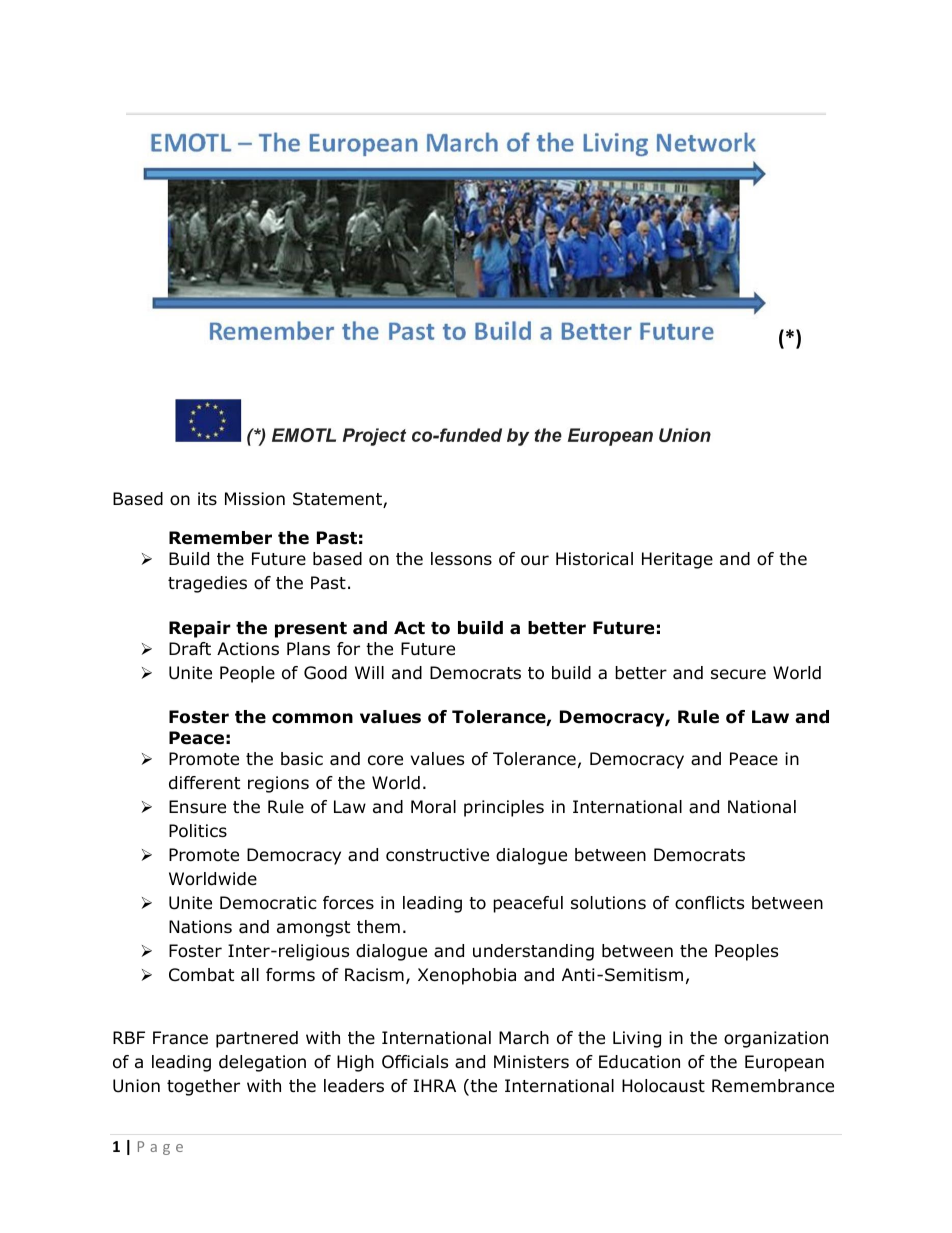 The width and height of the screenshot is (952, 1233). What do you see at coordinates (433, 807) in the screenshot?
I see `Moral` at bounding box center [433, 807].
